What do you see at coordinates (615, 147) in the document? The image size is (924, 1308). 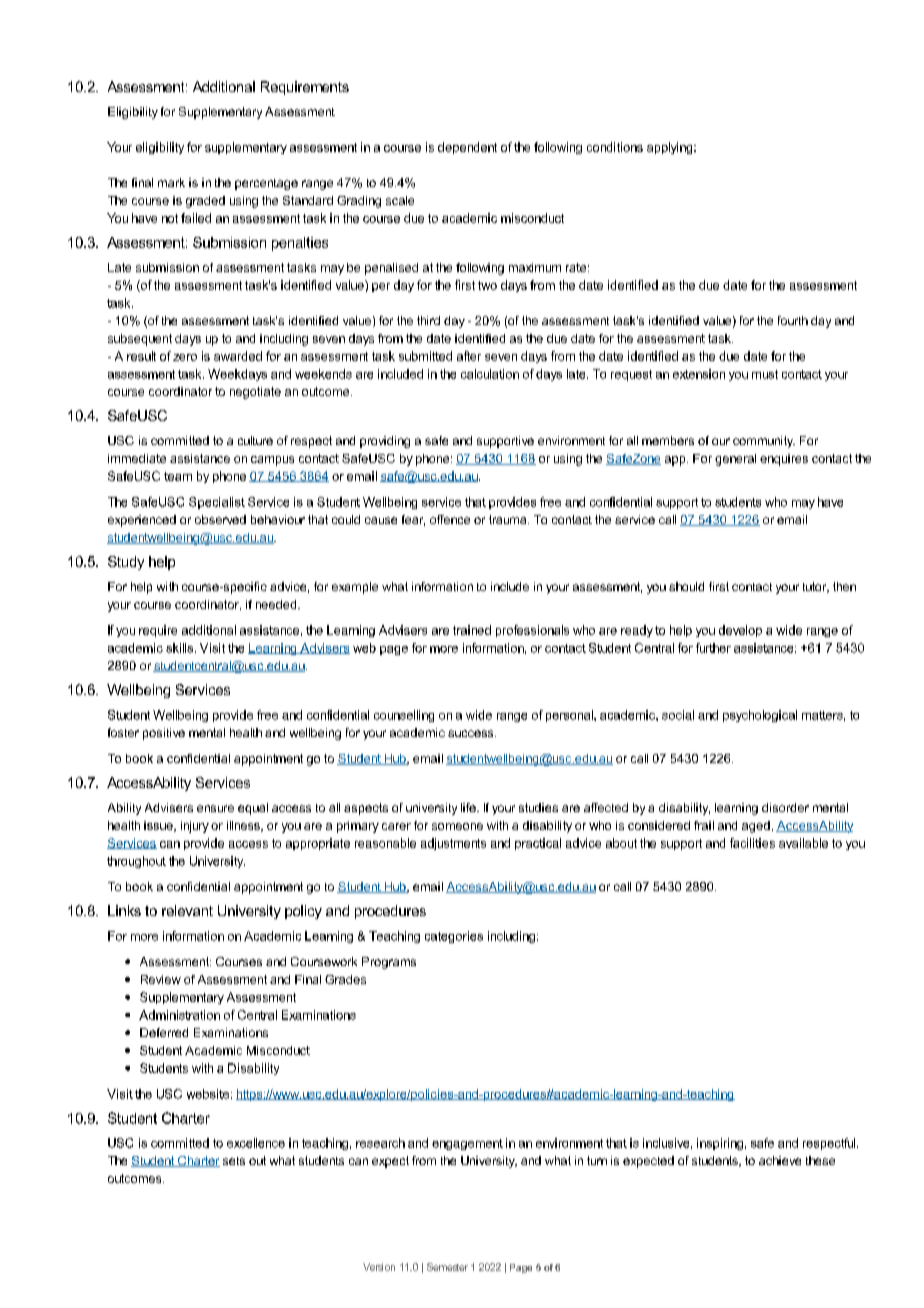 I see `conditions` at bounding box center [615, 147].
